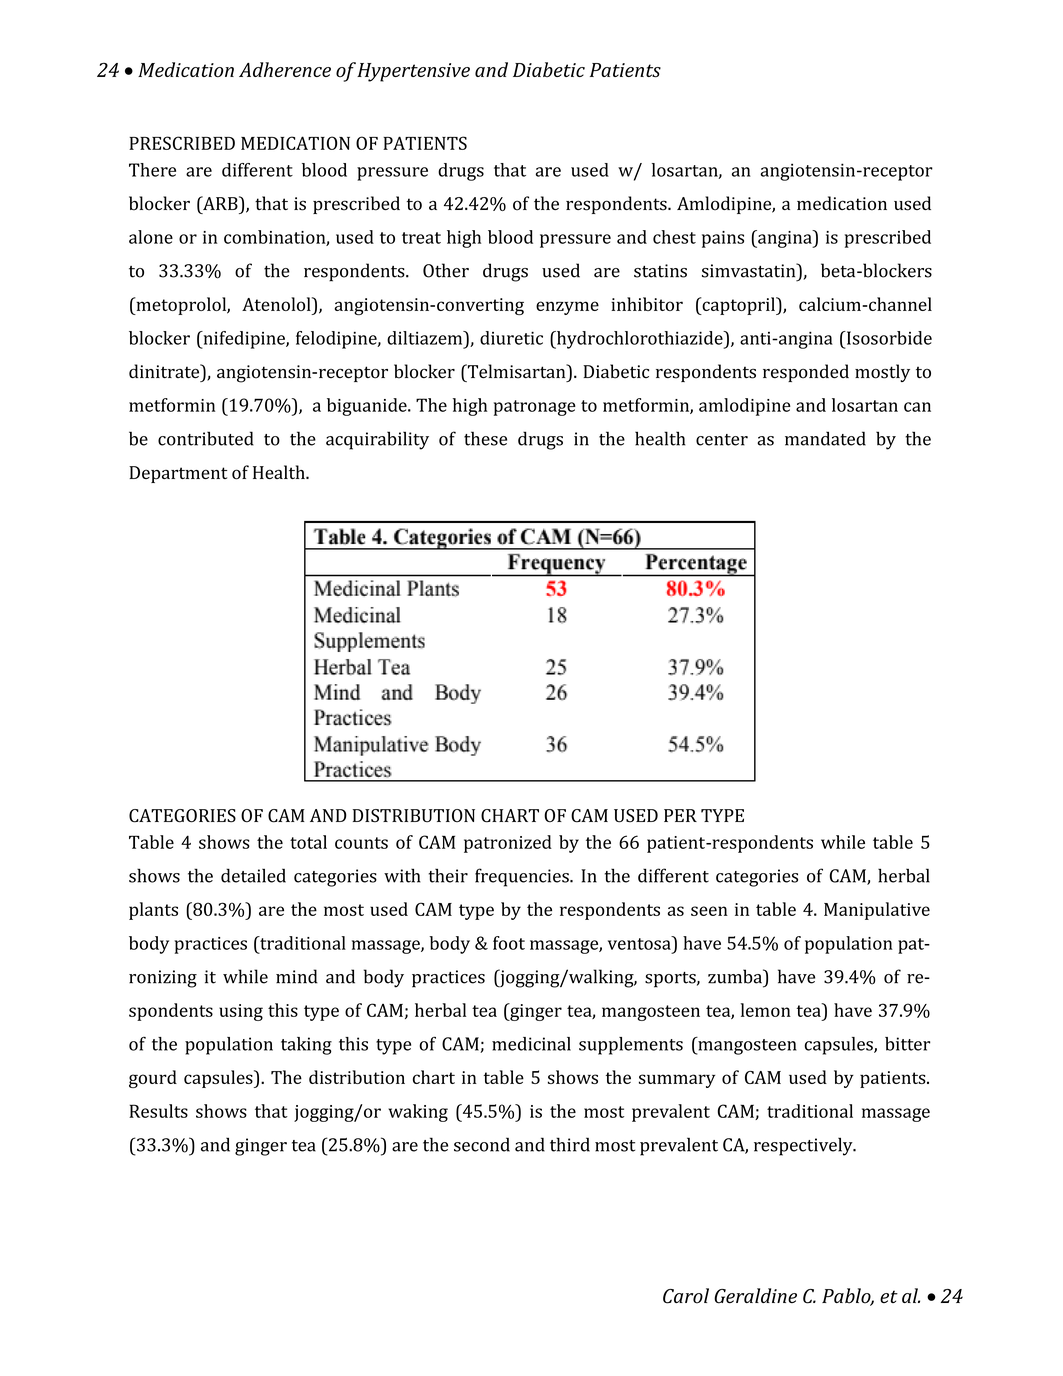 The width and height of the document is (1063, 1376). I want to click on Manipulative, so click(877, 911).
